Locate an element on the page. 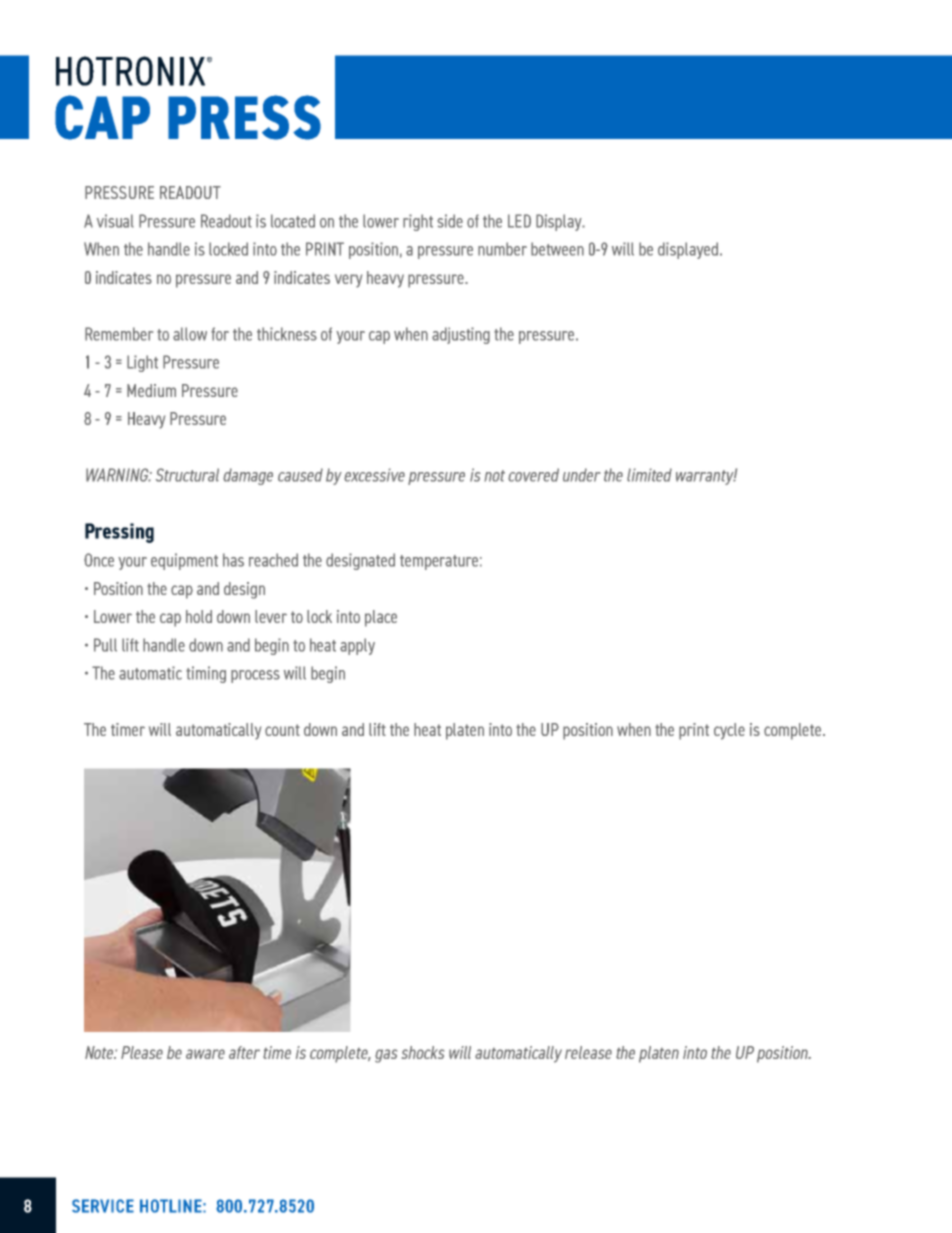 The height and width of the image is (1233, 952). lever is located at coordinates (271, 616).
